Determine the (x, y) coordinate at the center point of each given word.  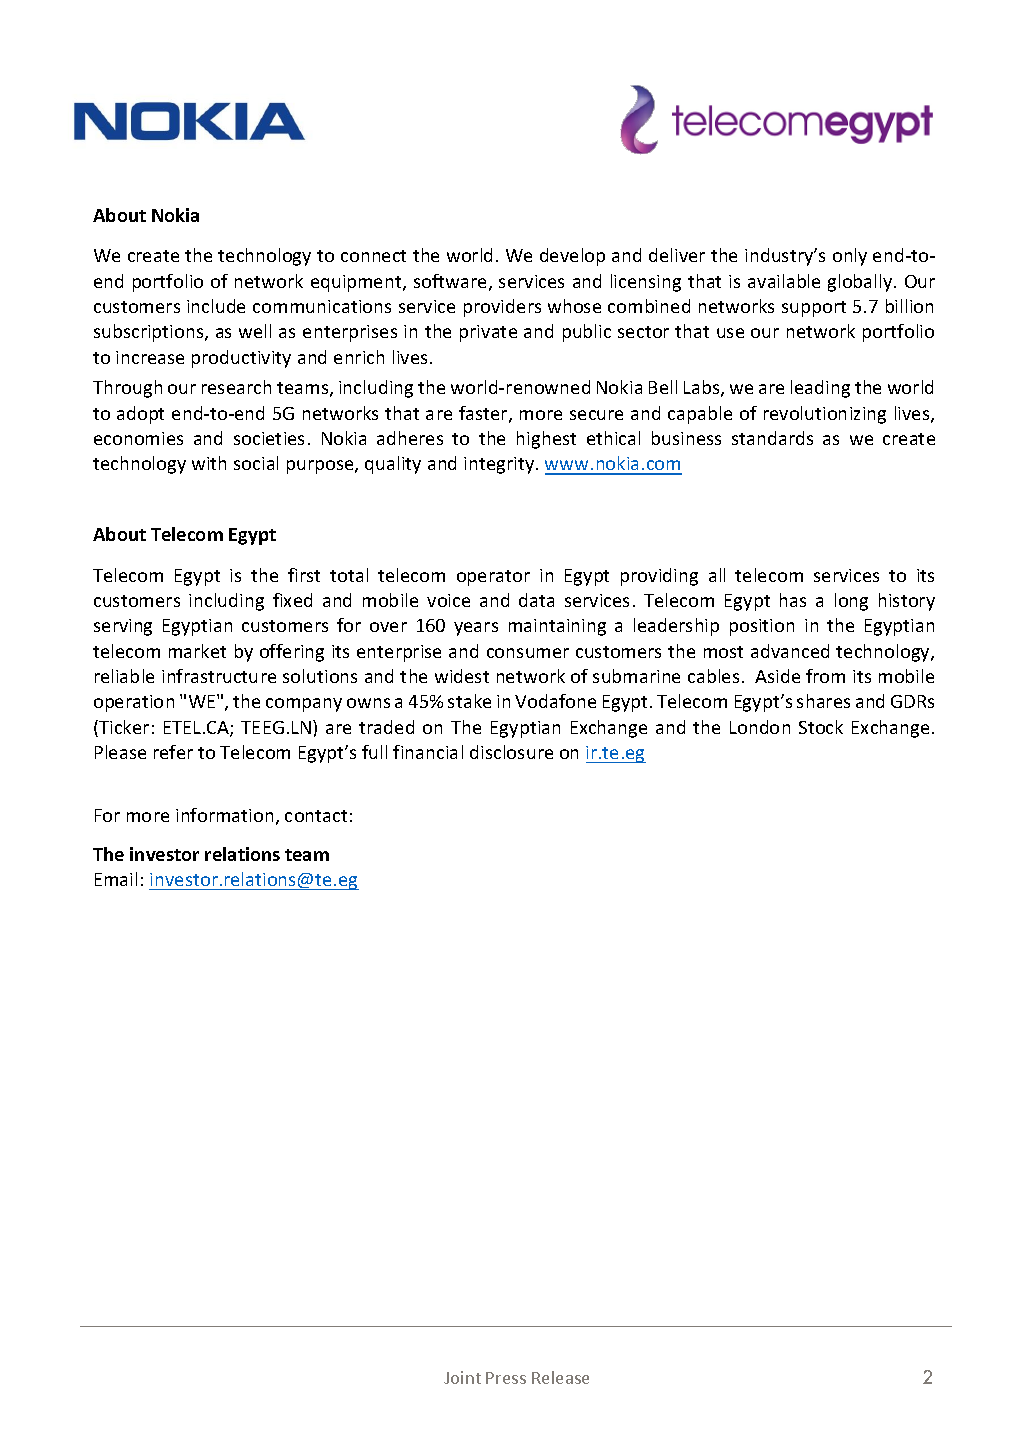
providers (502, 308)
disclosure (511, 752)
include (216, 306)
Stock (821, 727)
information (224, 815)
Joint (462, 1377)
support (814, 309)
